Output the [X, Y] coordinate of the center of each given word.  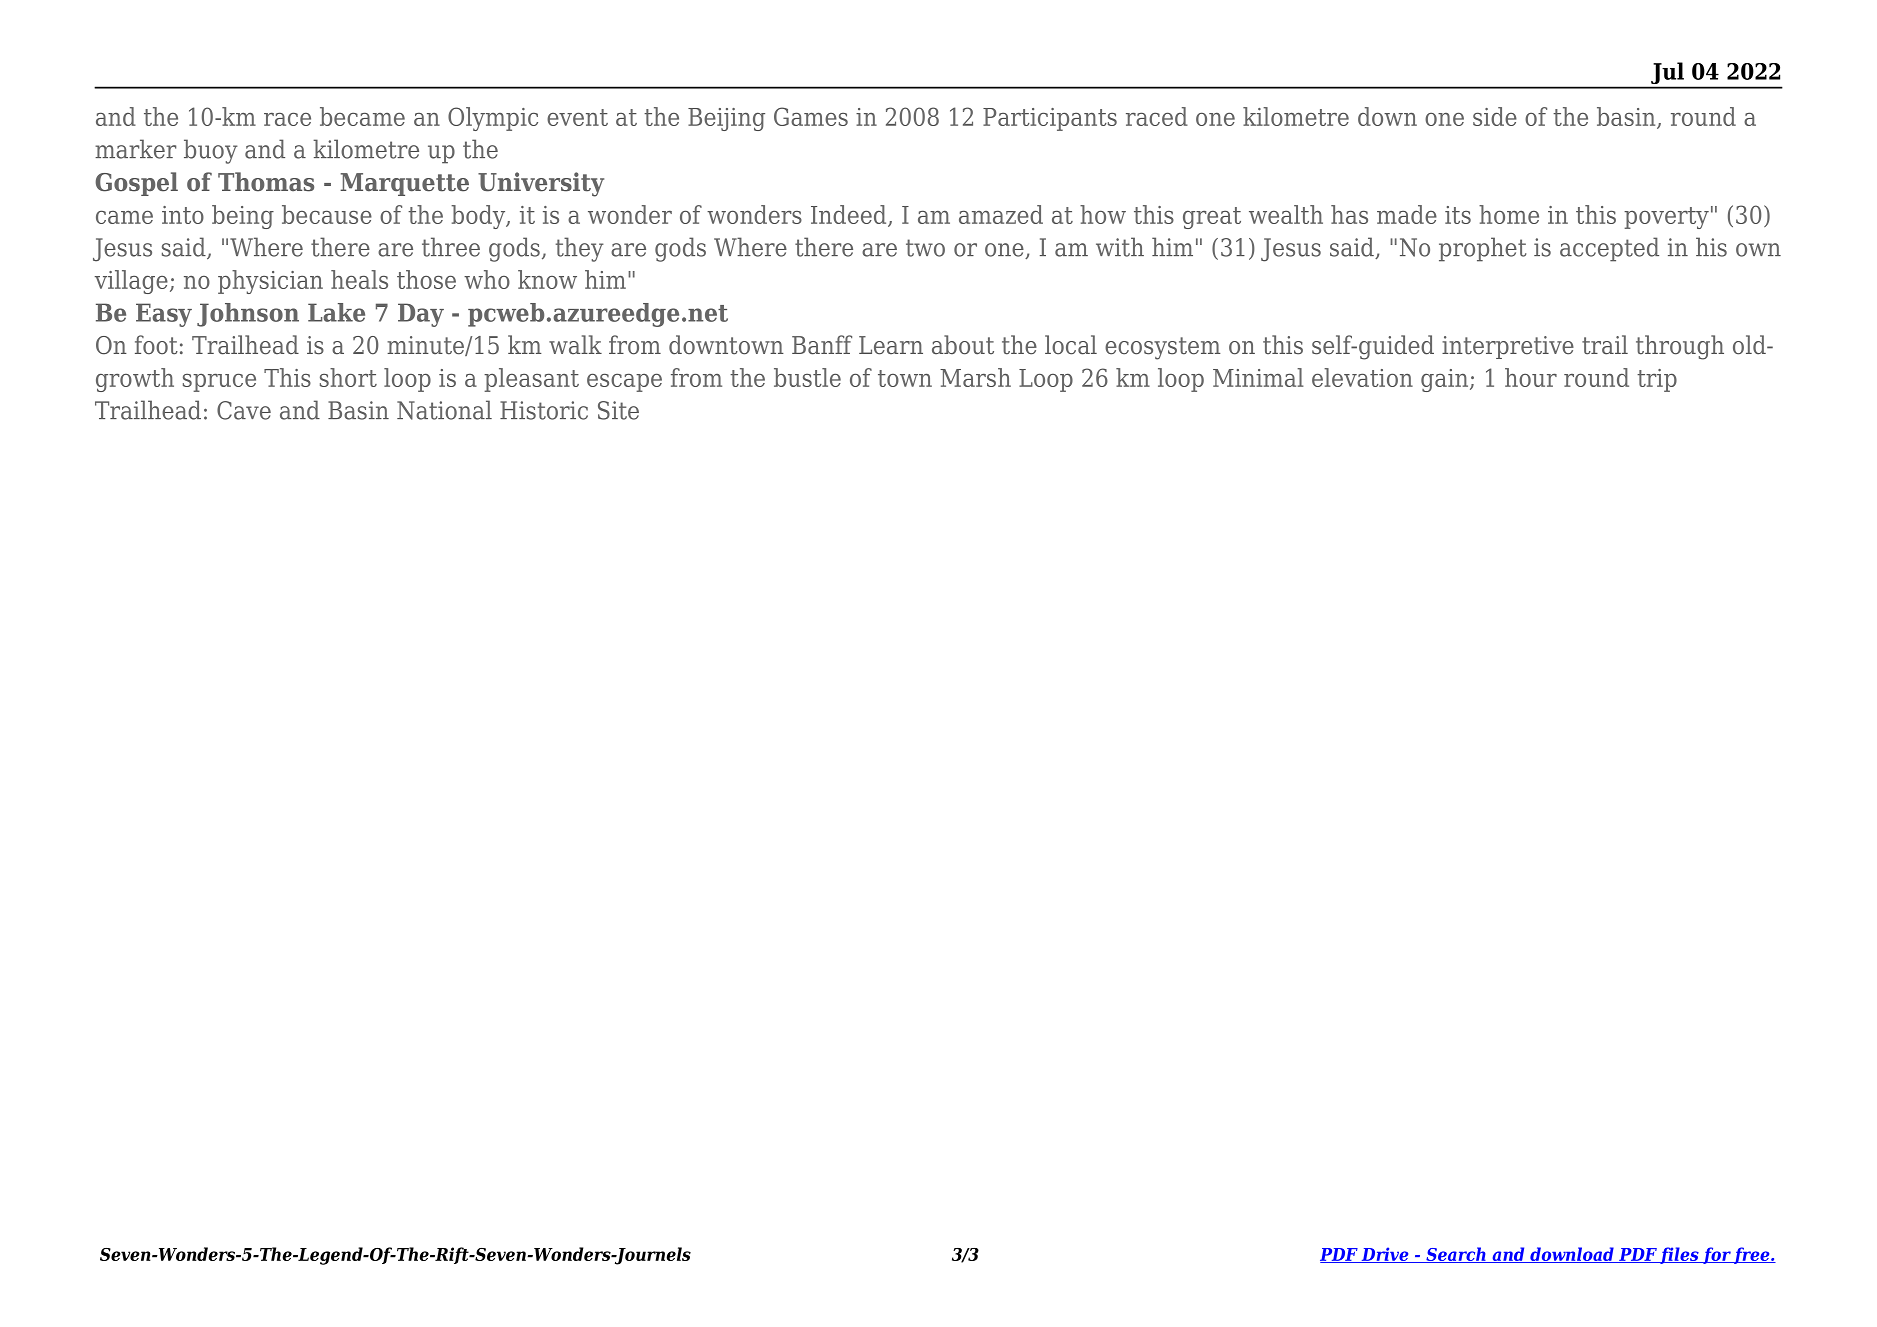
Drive [1385, 1255]
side [1495, 116]
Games [811, 116]
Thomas [266, 182]
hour [1531, 377]
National [444, 410]
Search [1456, 1255]
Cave [244, 410]
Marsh [975, 377]
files [1679, 1255]
